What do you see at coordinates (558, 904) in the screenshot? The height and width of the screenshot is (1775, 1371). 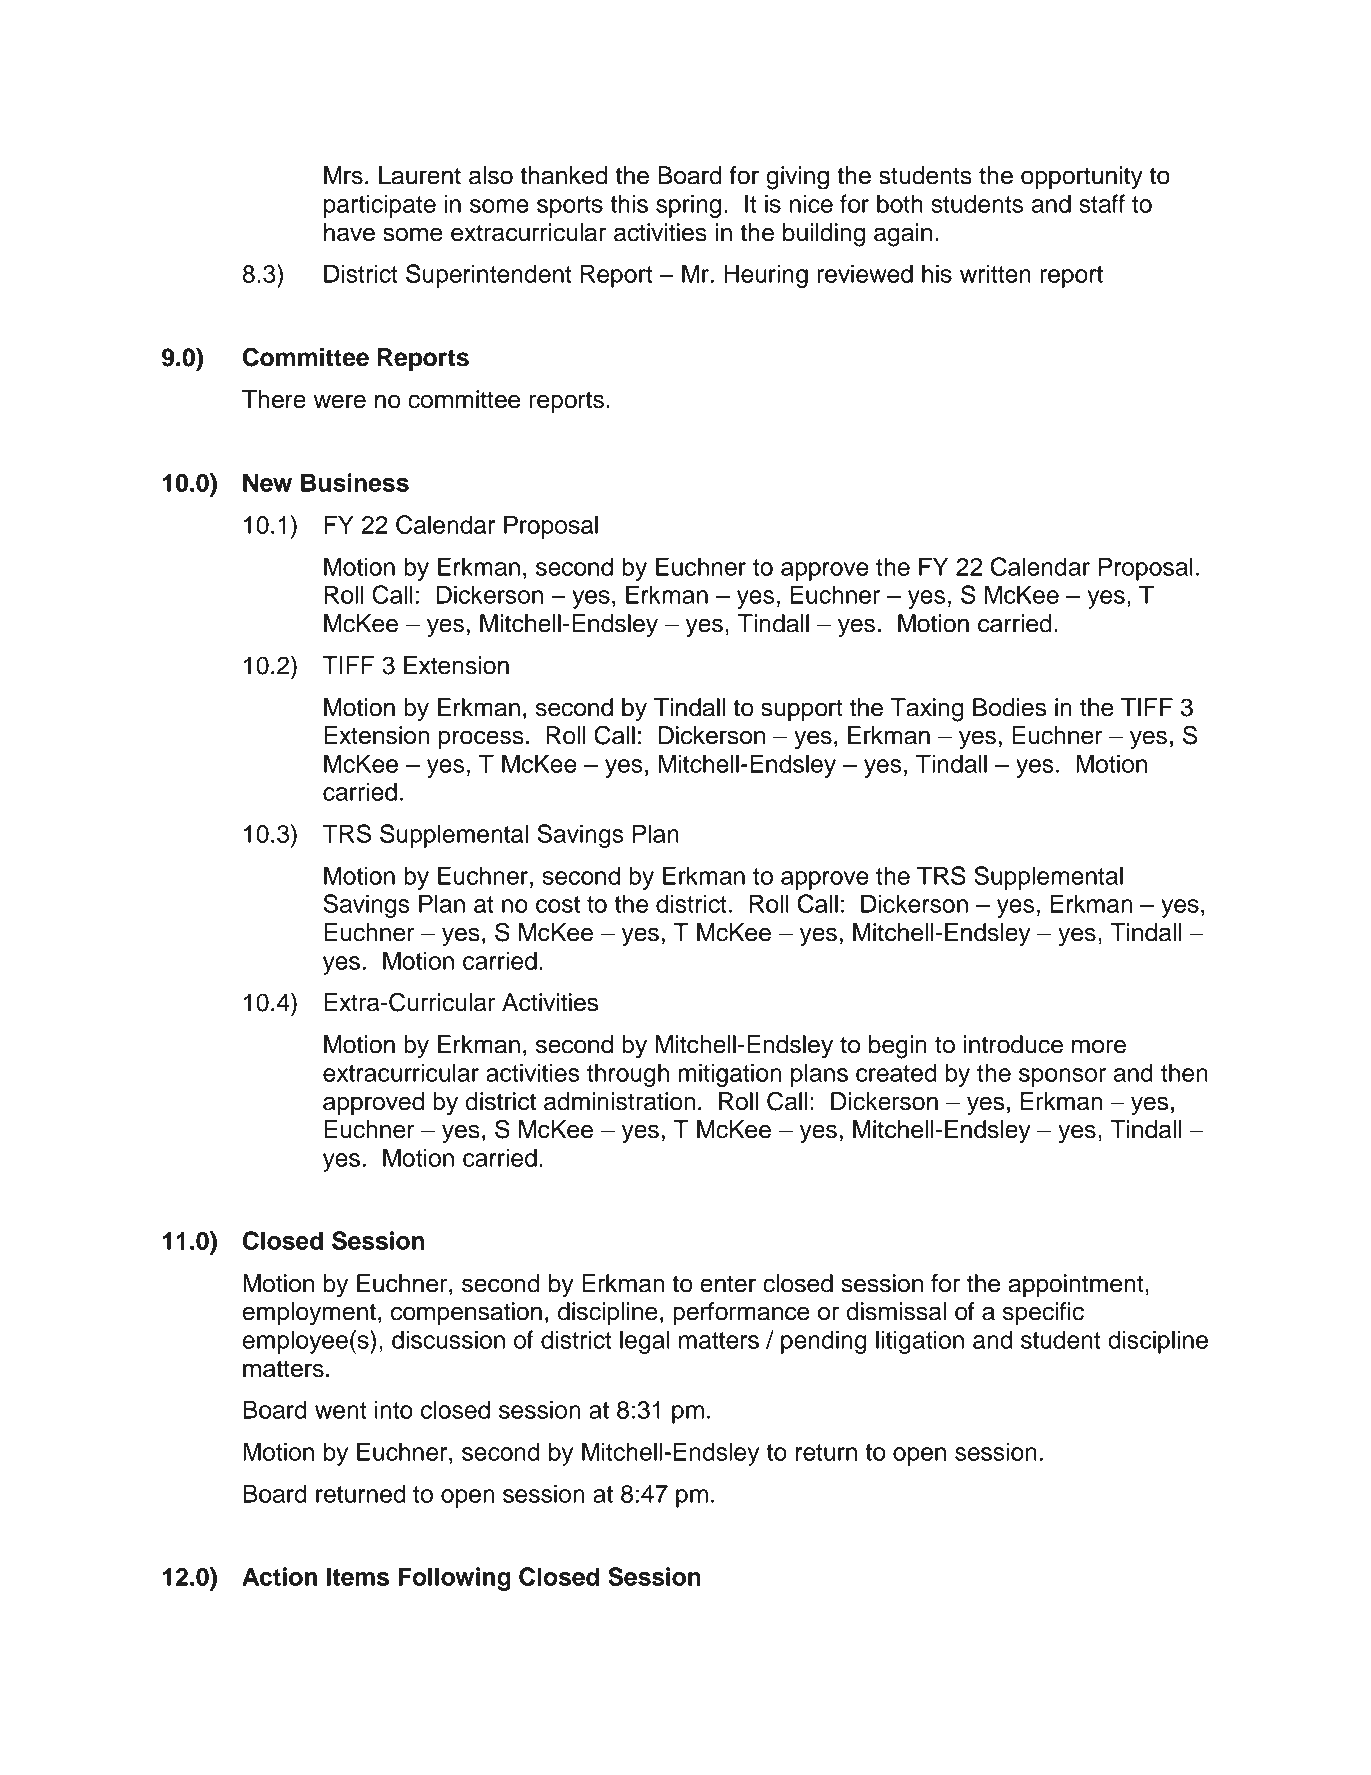 I see `cost` at bounding box center [558, 904].
